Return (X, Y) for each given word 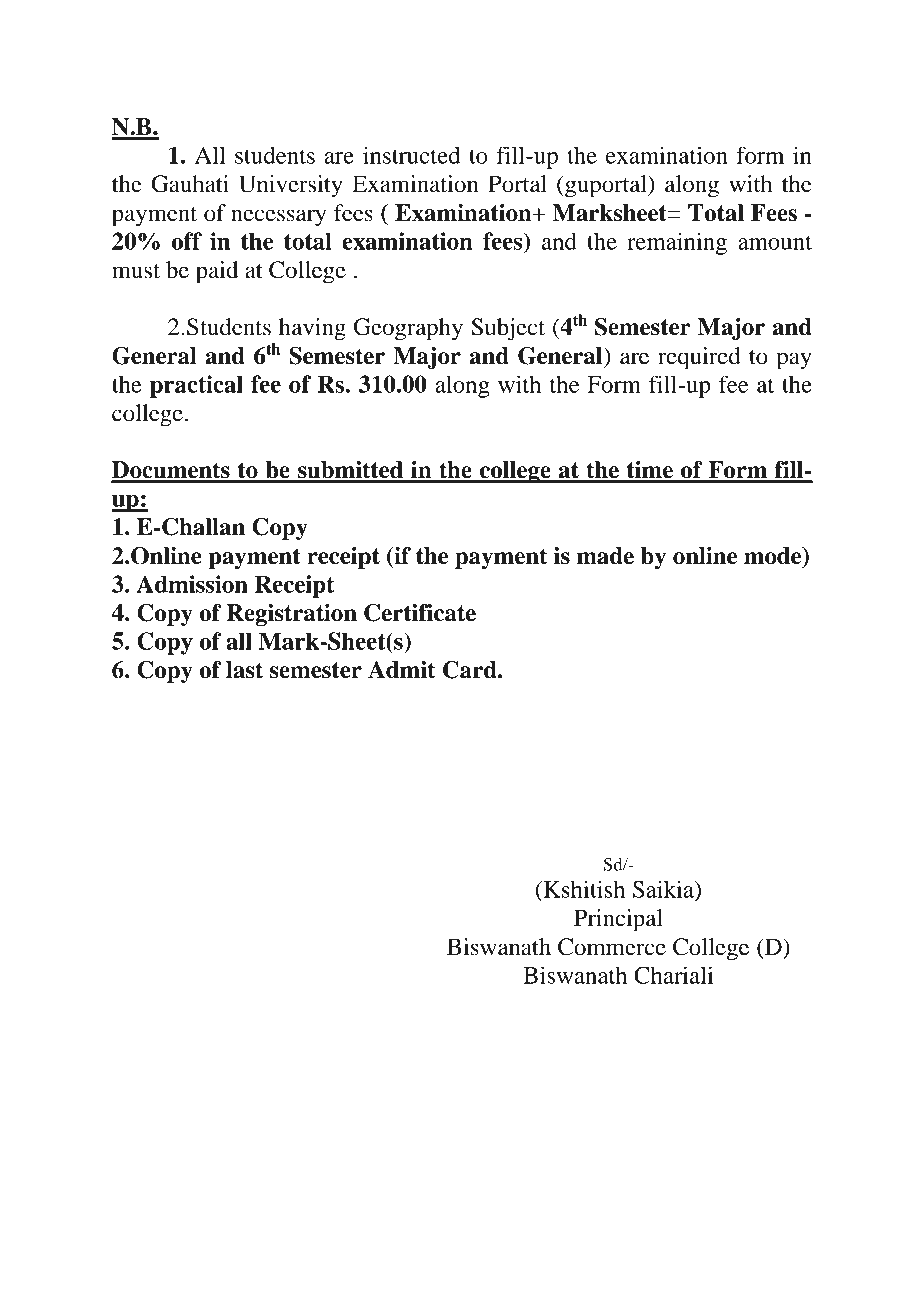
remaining (677, 243)
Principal (618, 920)
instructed (411, 155)
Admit (401, 670)
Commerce (612, 947)
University (291, 186)
